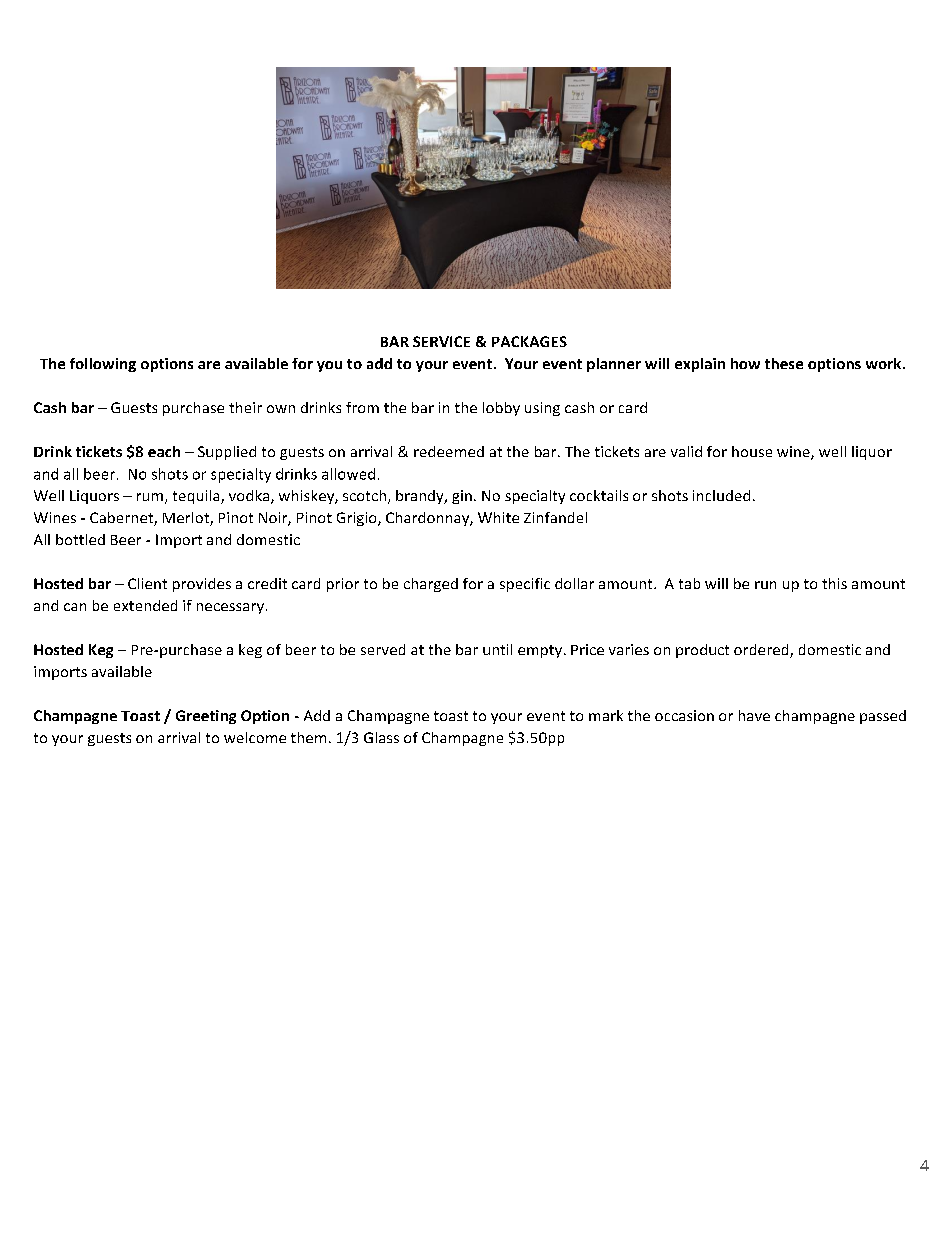 This screenshot has height=1233, width=952. What do you see at coordinates (721, 495) in the screenshot?
I see `included` at bounding box center [721, 495].
